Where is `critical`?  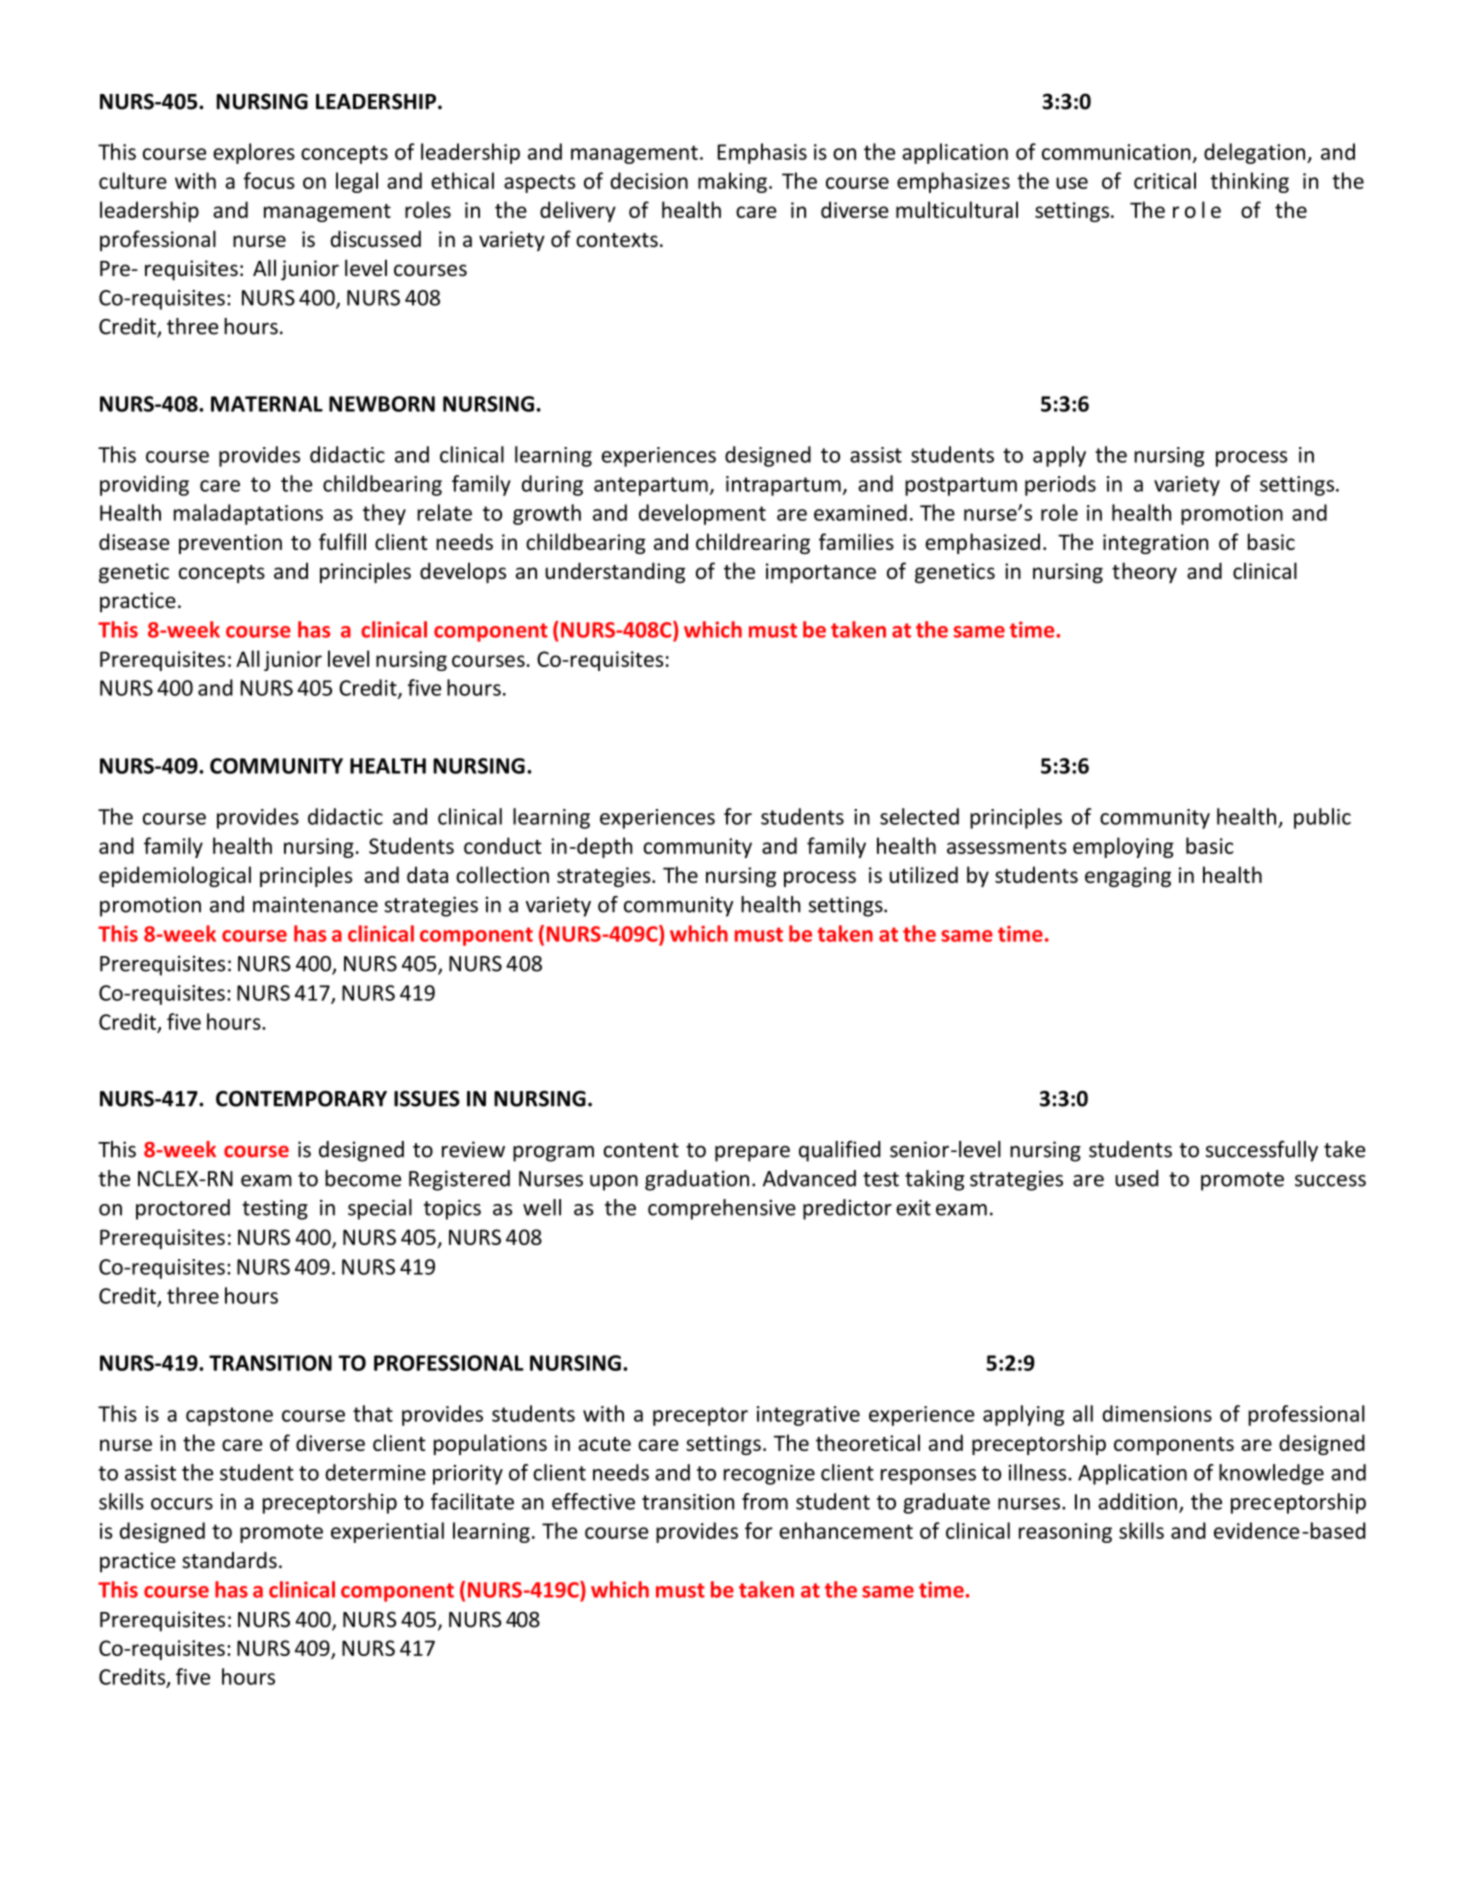 critical is located at coordinates (1165, 180).
